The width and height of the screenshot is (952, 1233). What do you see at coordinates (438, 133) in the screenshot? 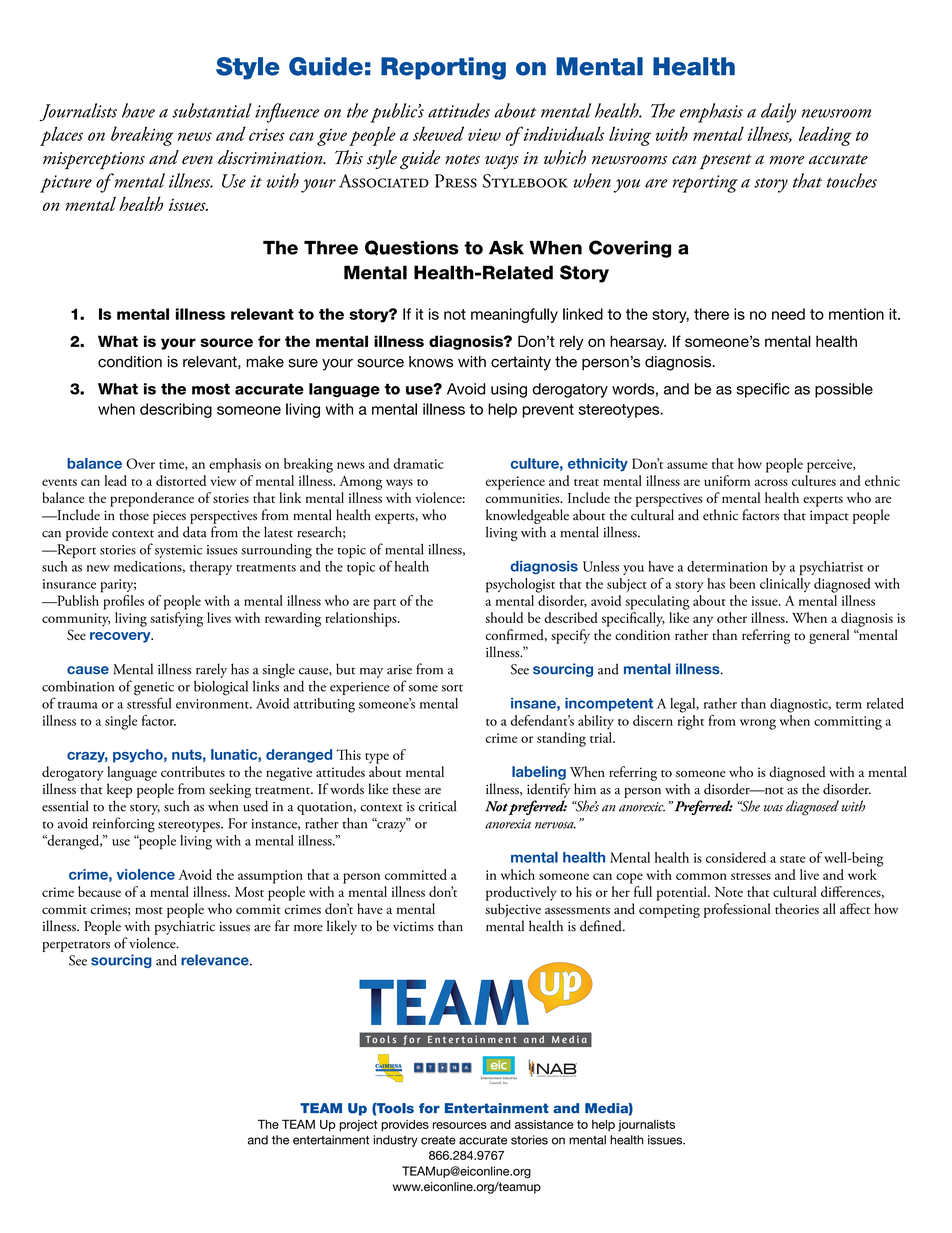
I see `skewed` at bounding box center [438, 133].
